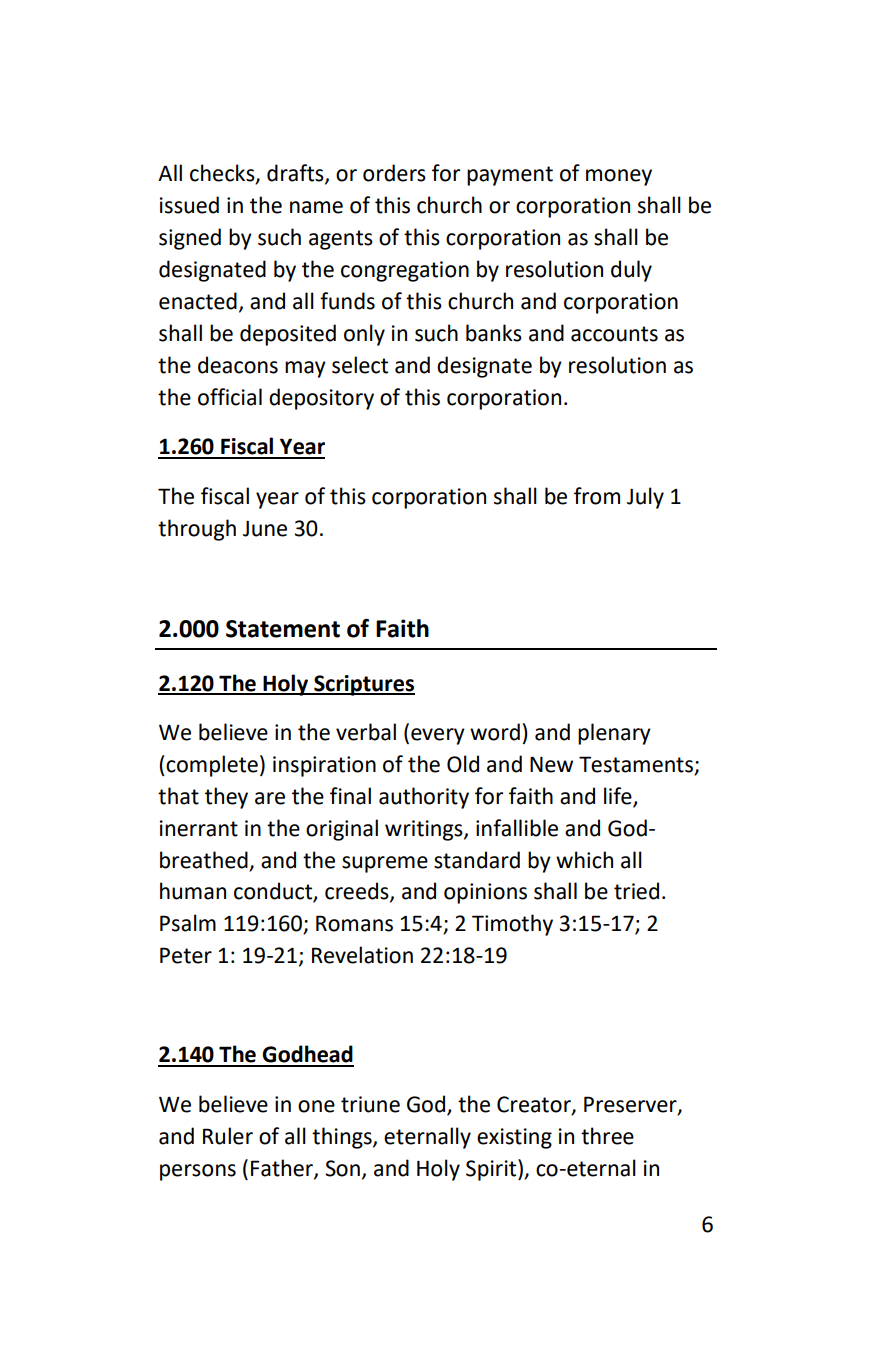 The width and height of the screenshot is (872, 1347). What do you see at coordinates (619, 177) in the screenshot?
I see `money` at bounding box center [619, 177].
